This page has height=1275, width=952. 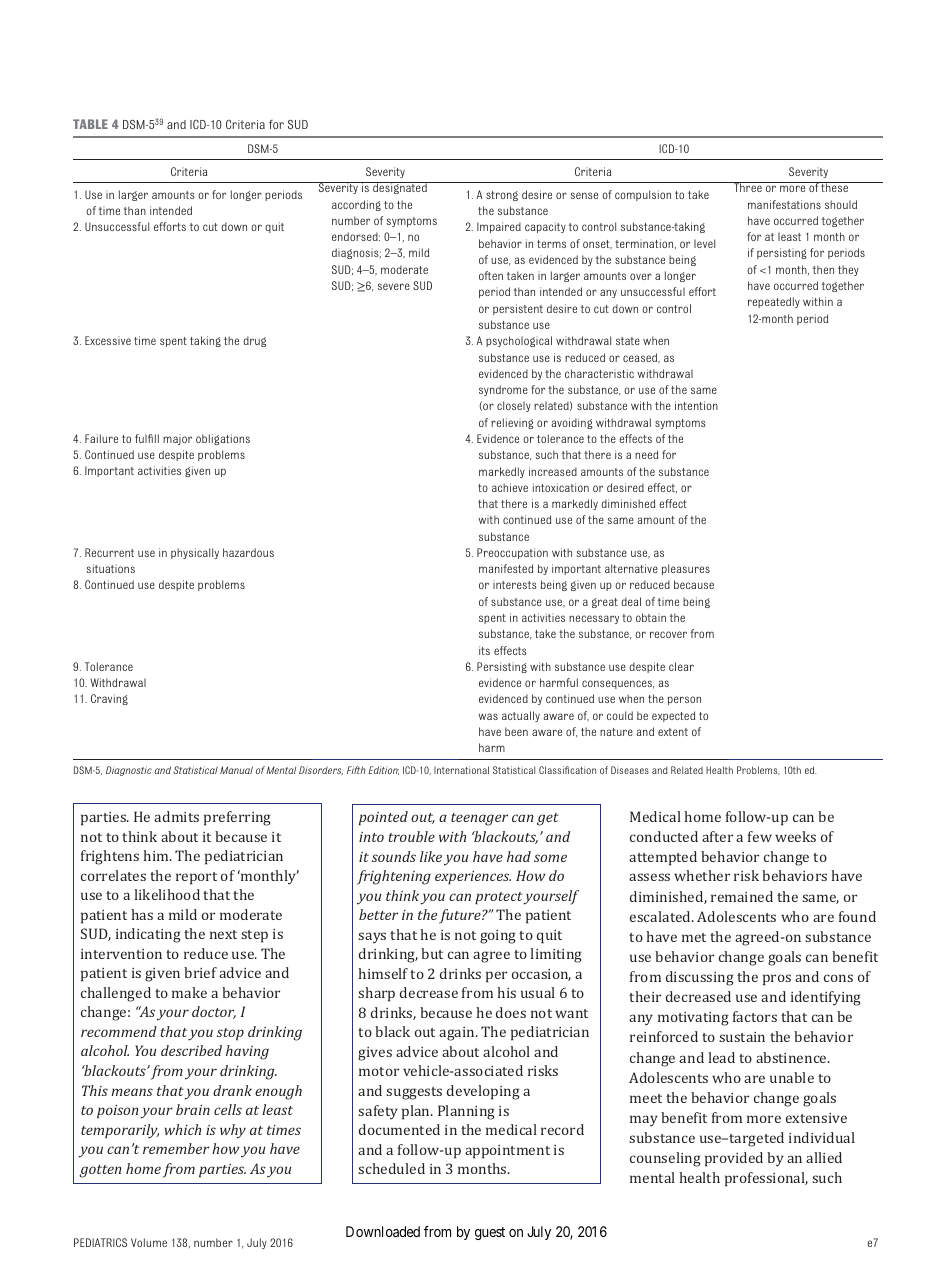 What do you see at coordinates (149, 1242) in the page?
I see `Volume` at bounding box center [149, 1242].
